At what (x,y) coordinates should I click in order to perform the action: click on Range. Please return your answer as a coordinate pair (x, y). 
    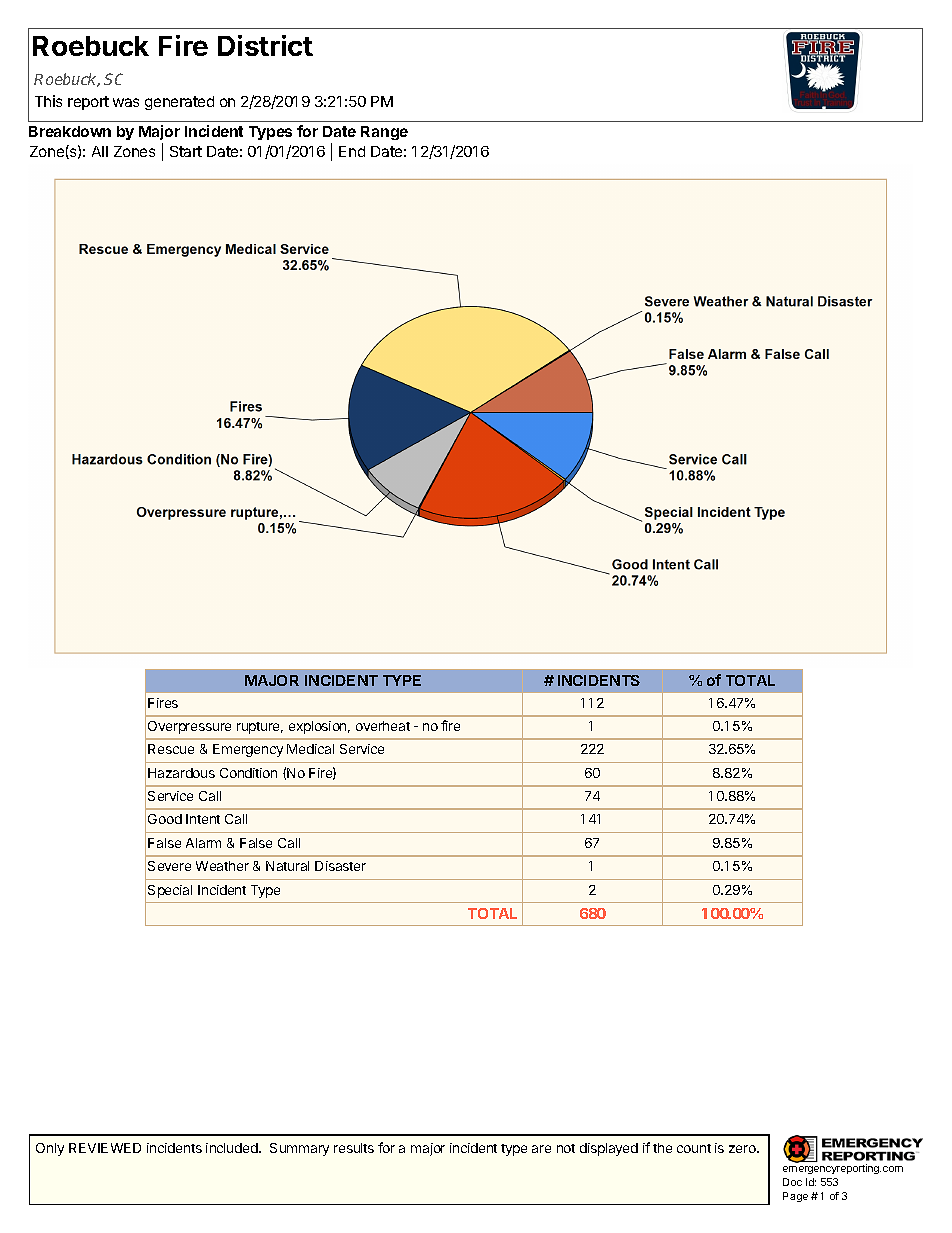
    Looking at the image, I should click on (384, 133).
